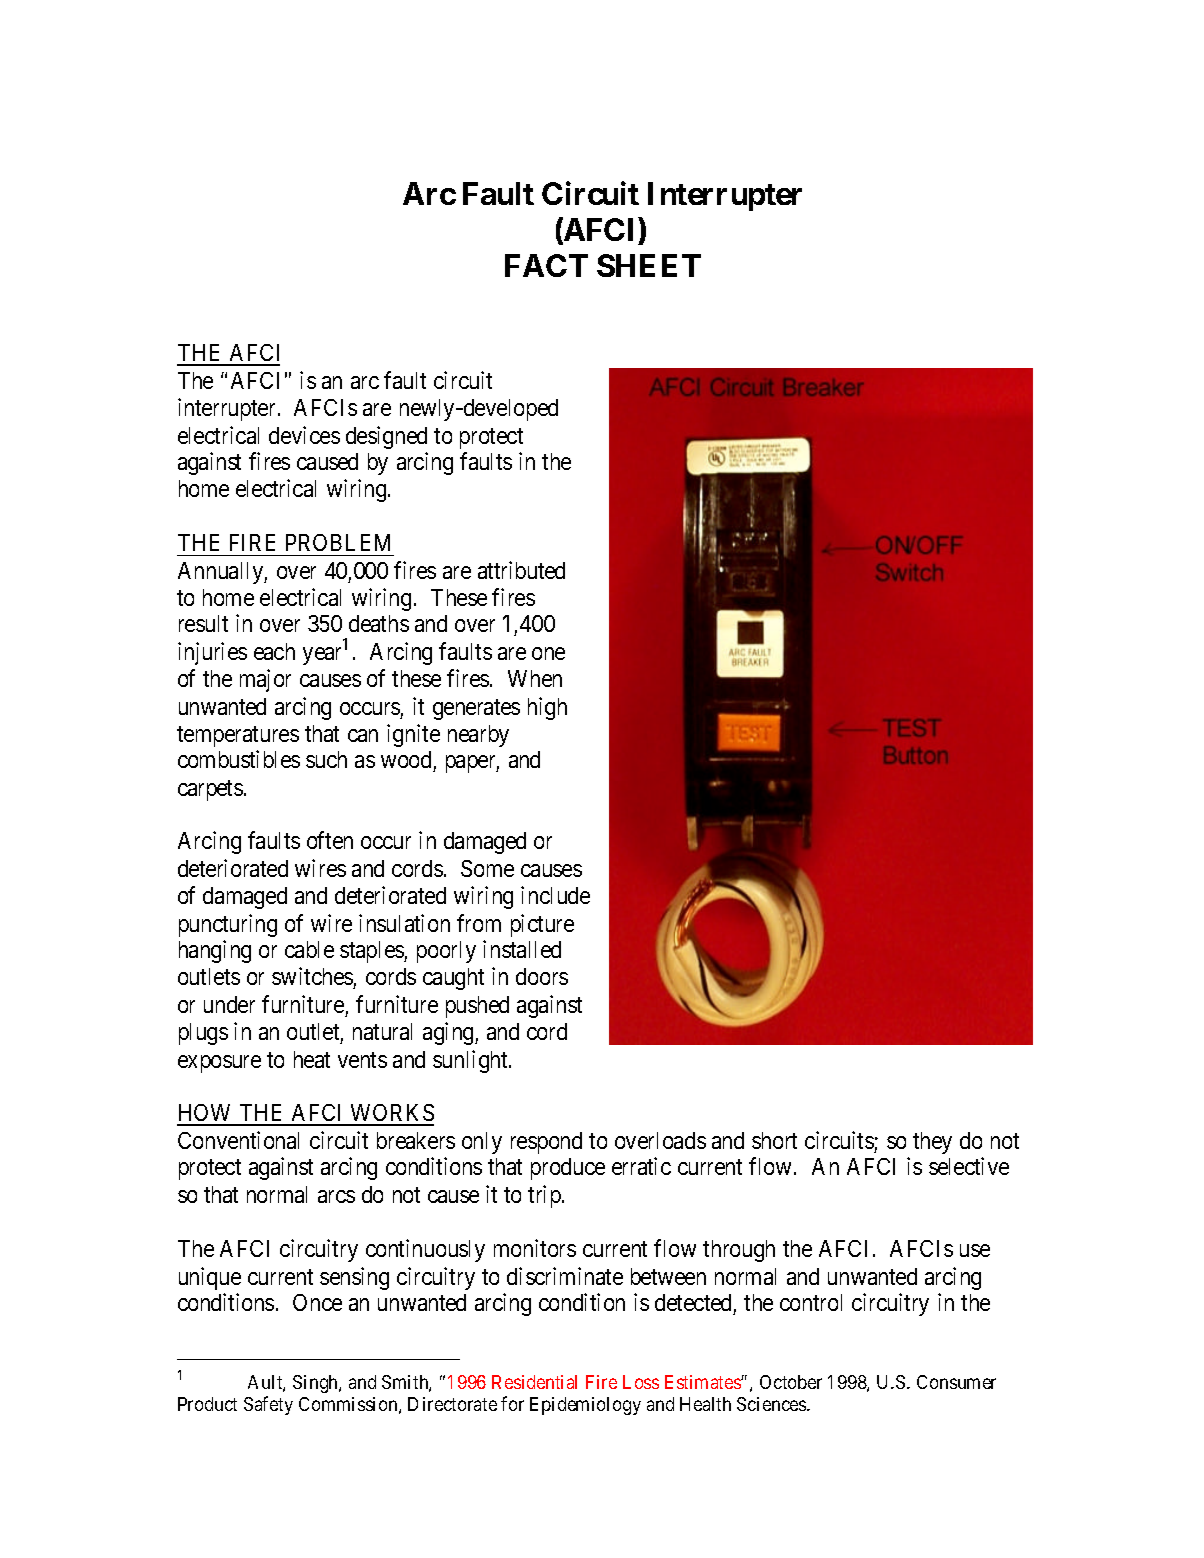  Describe the element at coordinates (585, 1406) in the document. I see `Epidemiology` at that location.
